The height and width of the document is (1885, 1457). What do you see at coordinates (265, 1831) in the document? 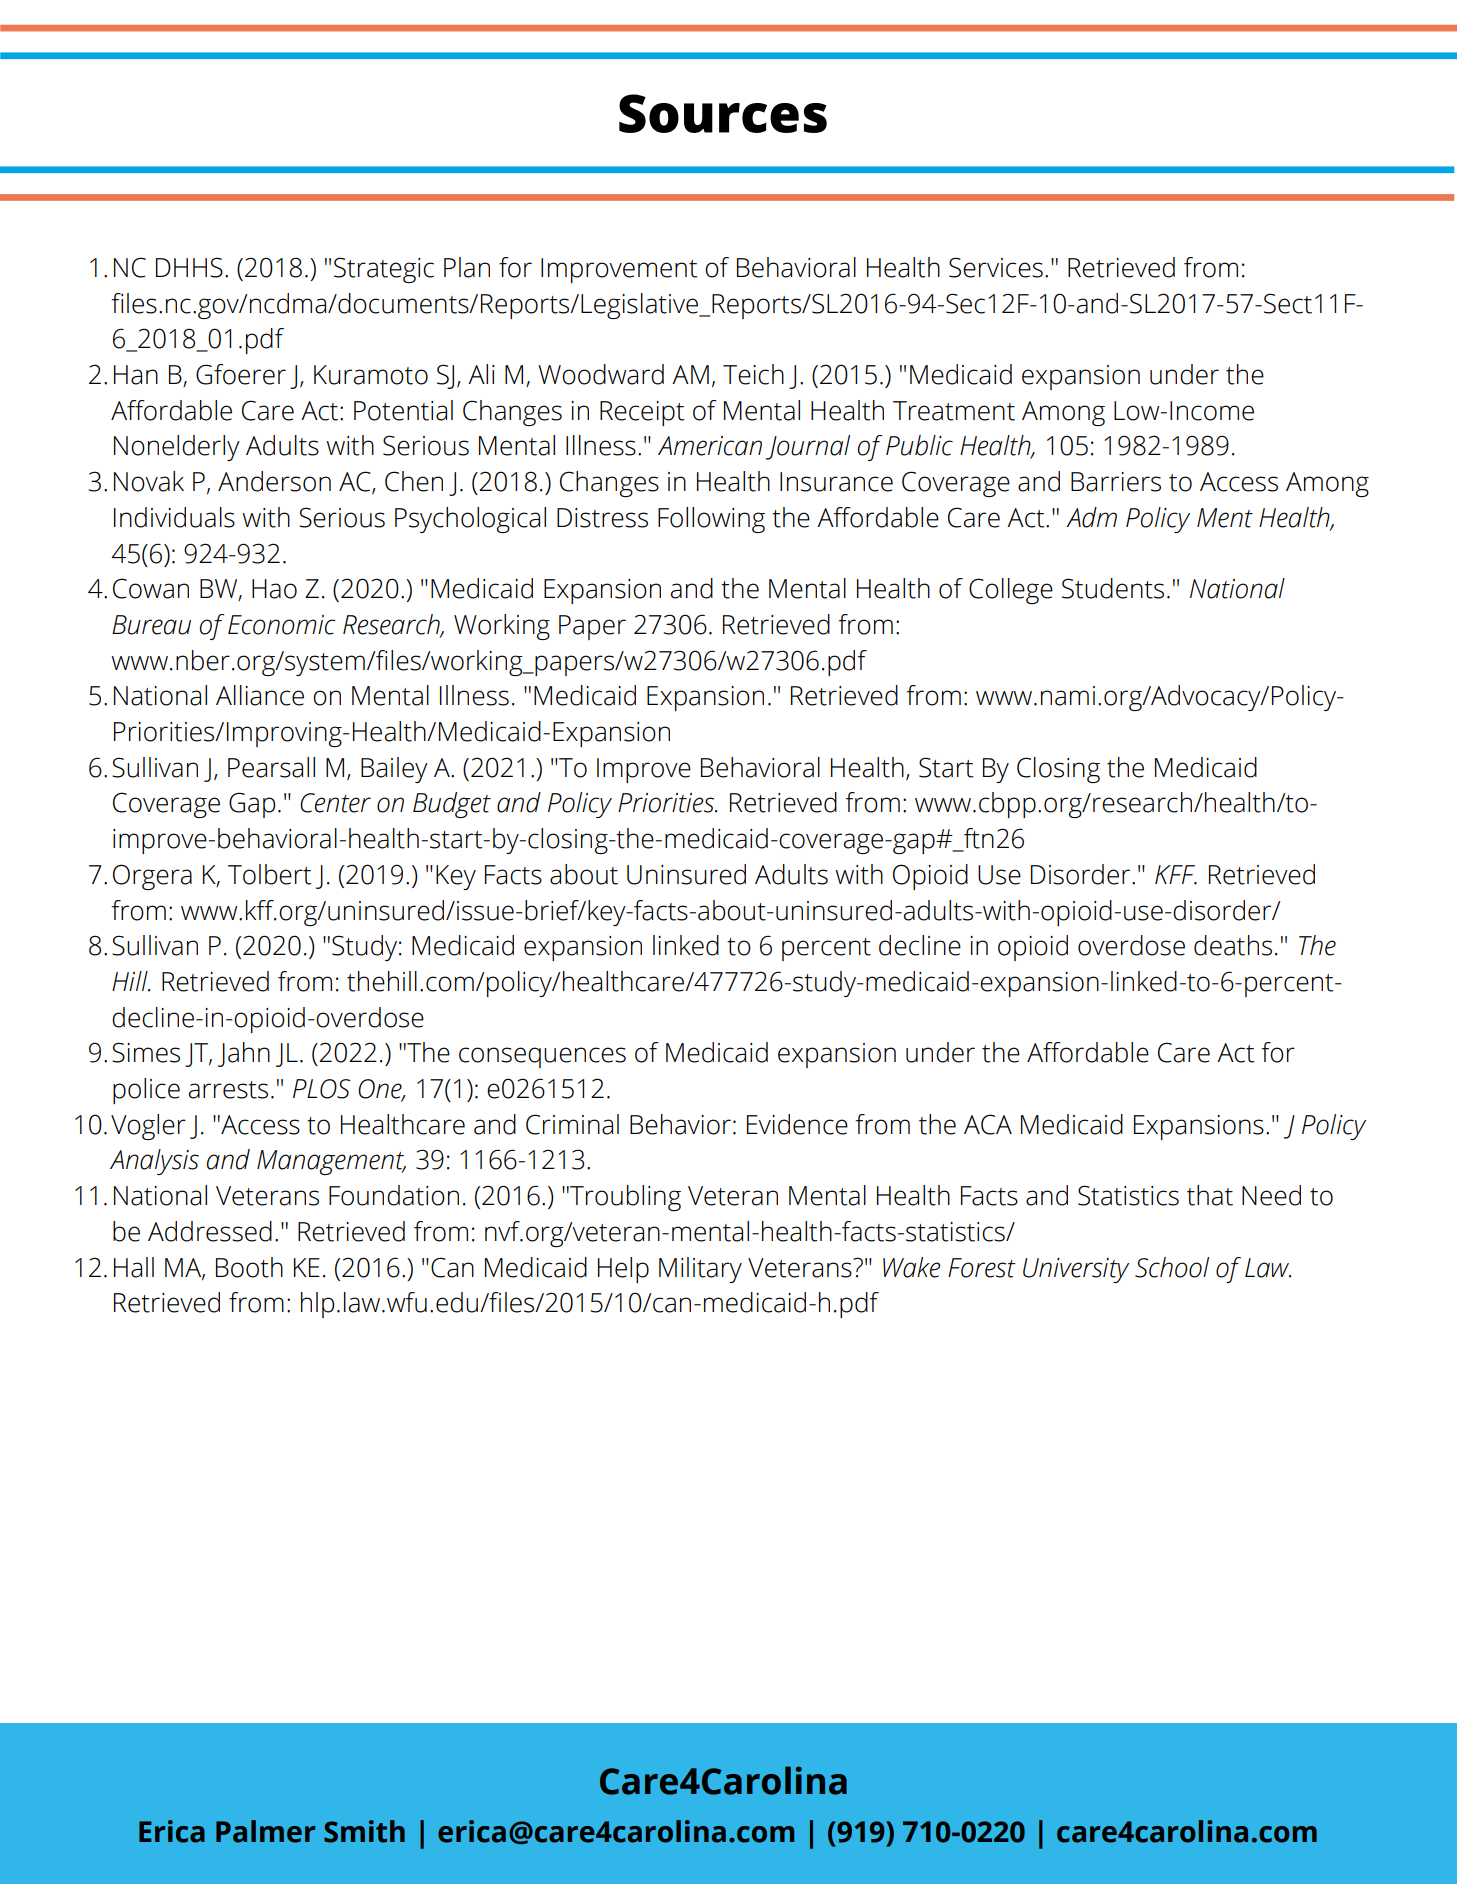
I see `Palmer` at bounding box center [265, 1831].
